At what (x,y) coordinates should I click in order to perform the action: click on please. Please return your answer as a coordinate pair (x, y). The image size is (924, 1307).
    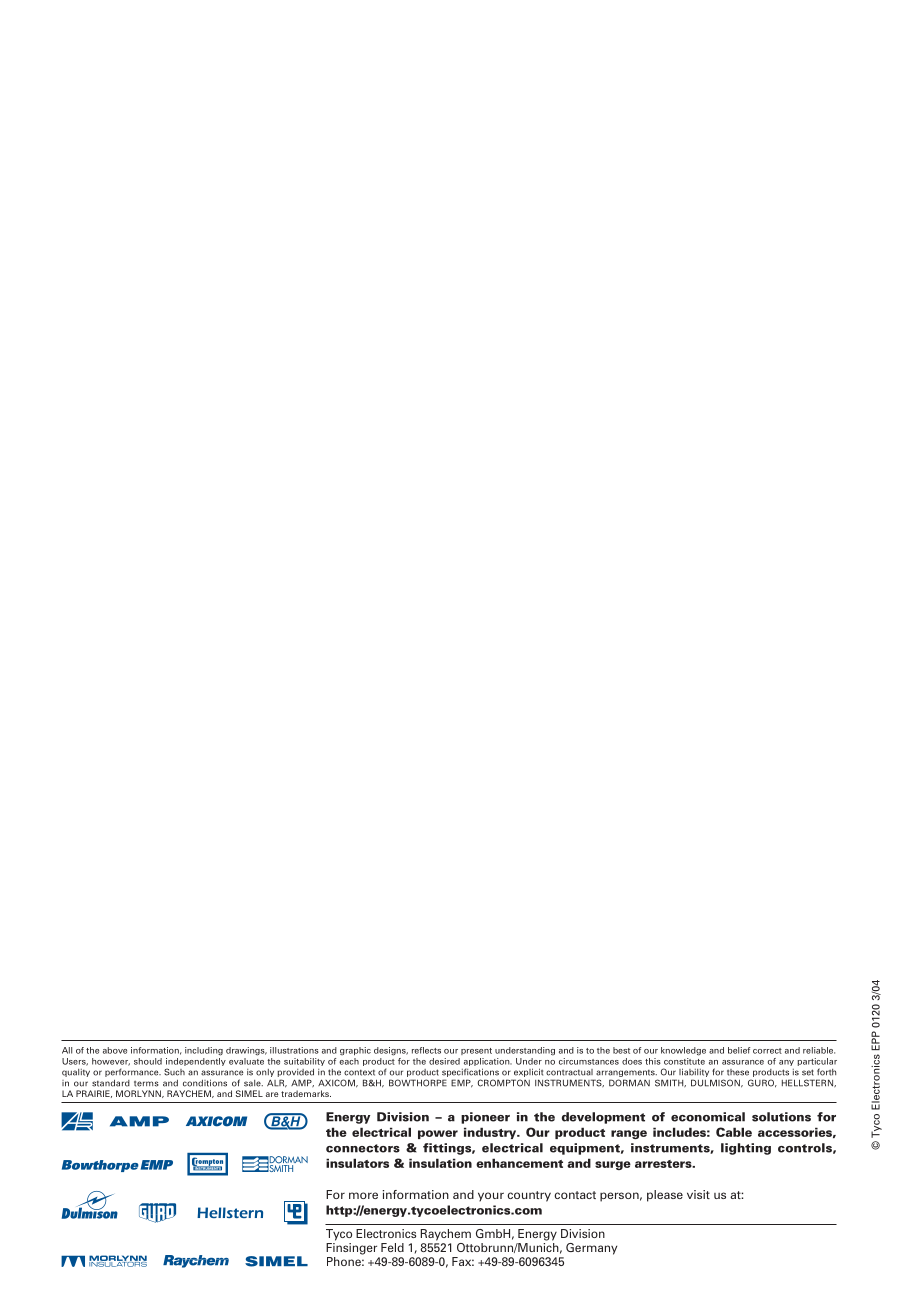
    Looking at the image, I should click on (665, 1196).
